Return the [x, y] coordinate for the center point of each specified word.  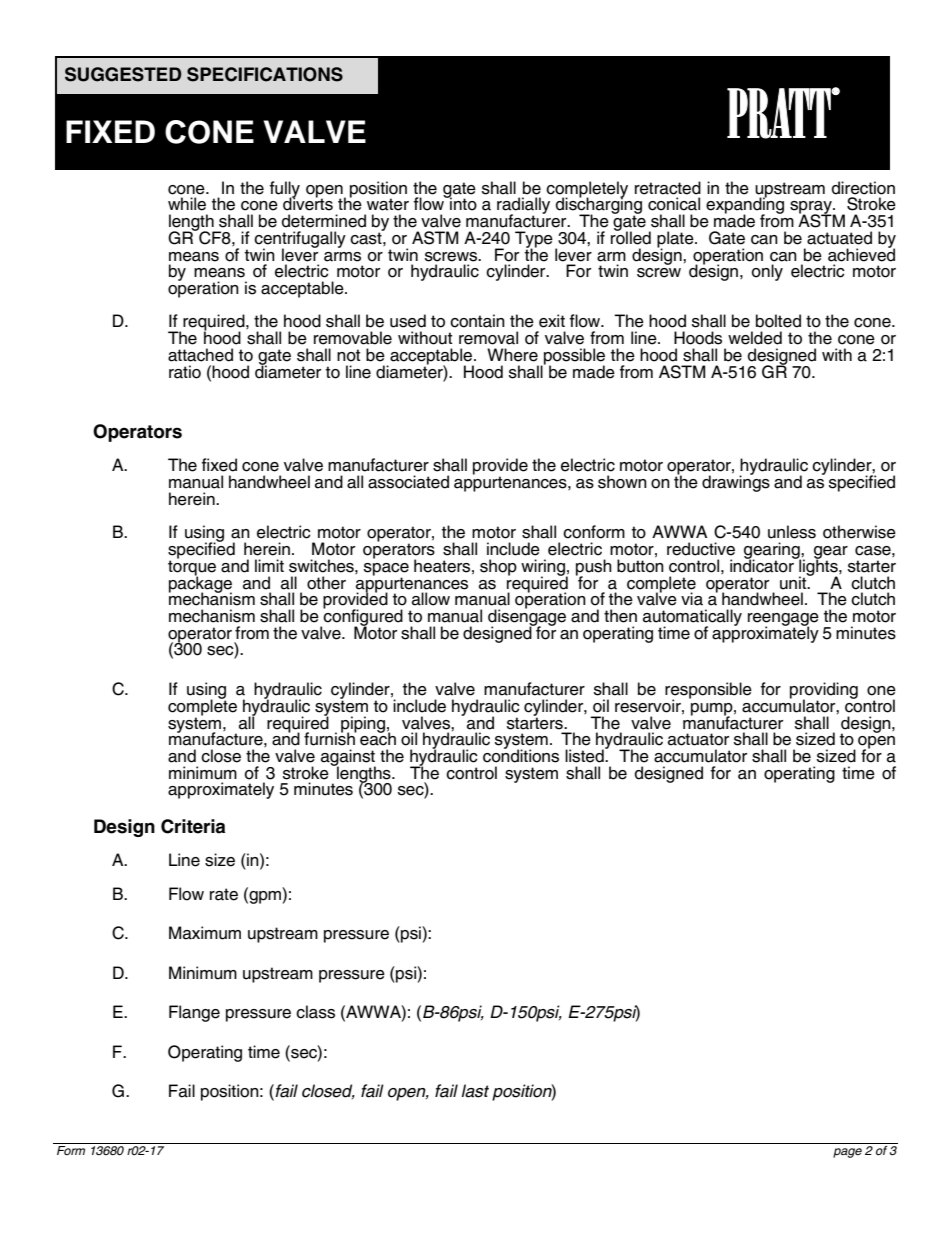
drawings [736, 482]
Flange [194, 1013]
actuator [698, 739]
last [475, 1091]
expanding [745, 206]
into [462, 203]
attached [200, 355]
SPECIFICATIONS [265, 74]
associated [408, 482]
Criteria [193, 826]
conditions [521, 755]
